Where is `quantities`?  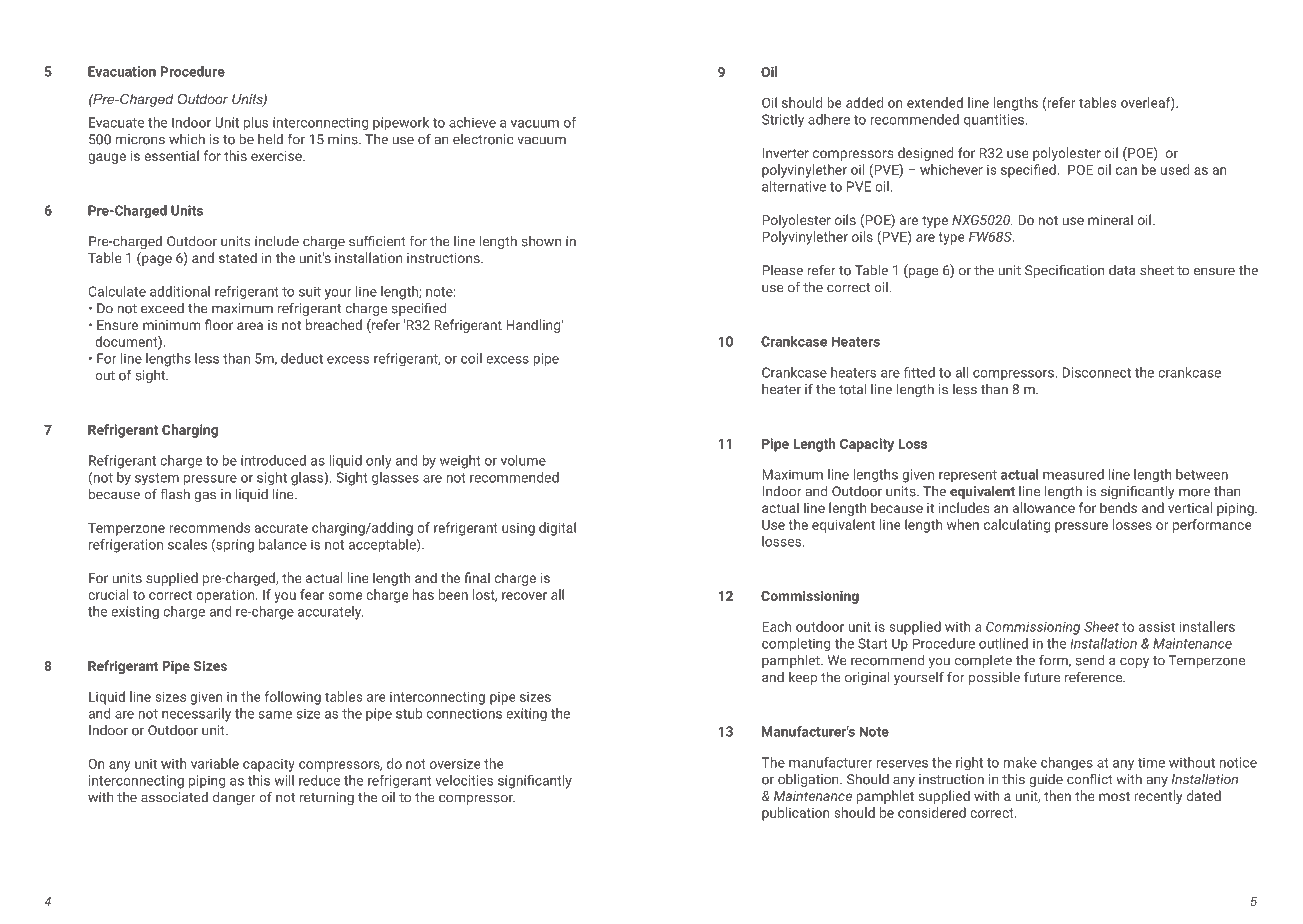 quantities is located at coordinates (995, 121).
